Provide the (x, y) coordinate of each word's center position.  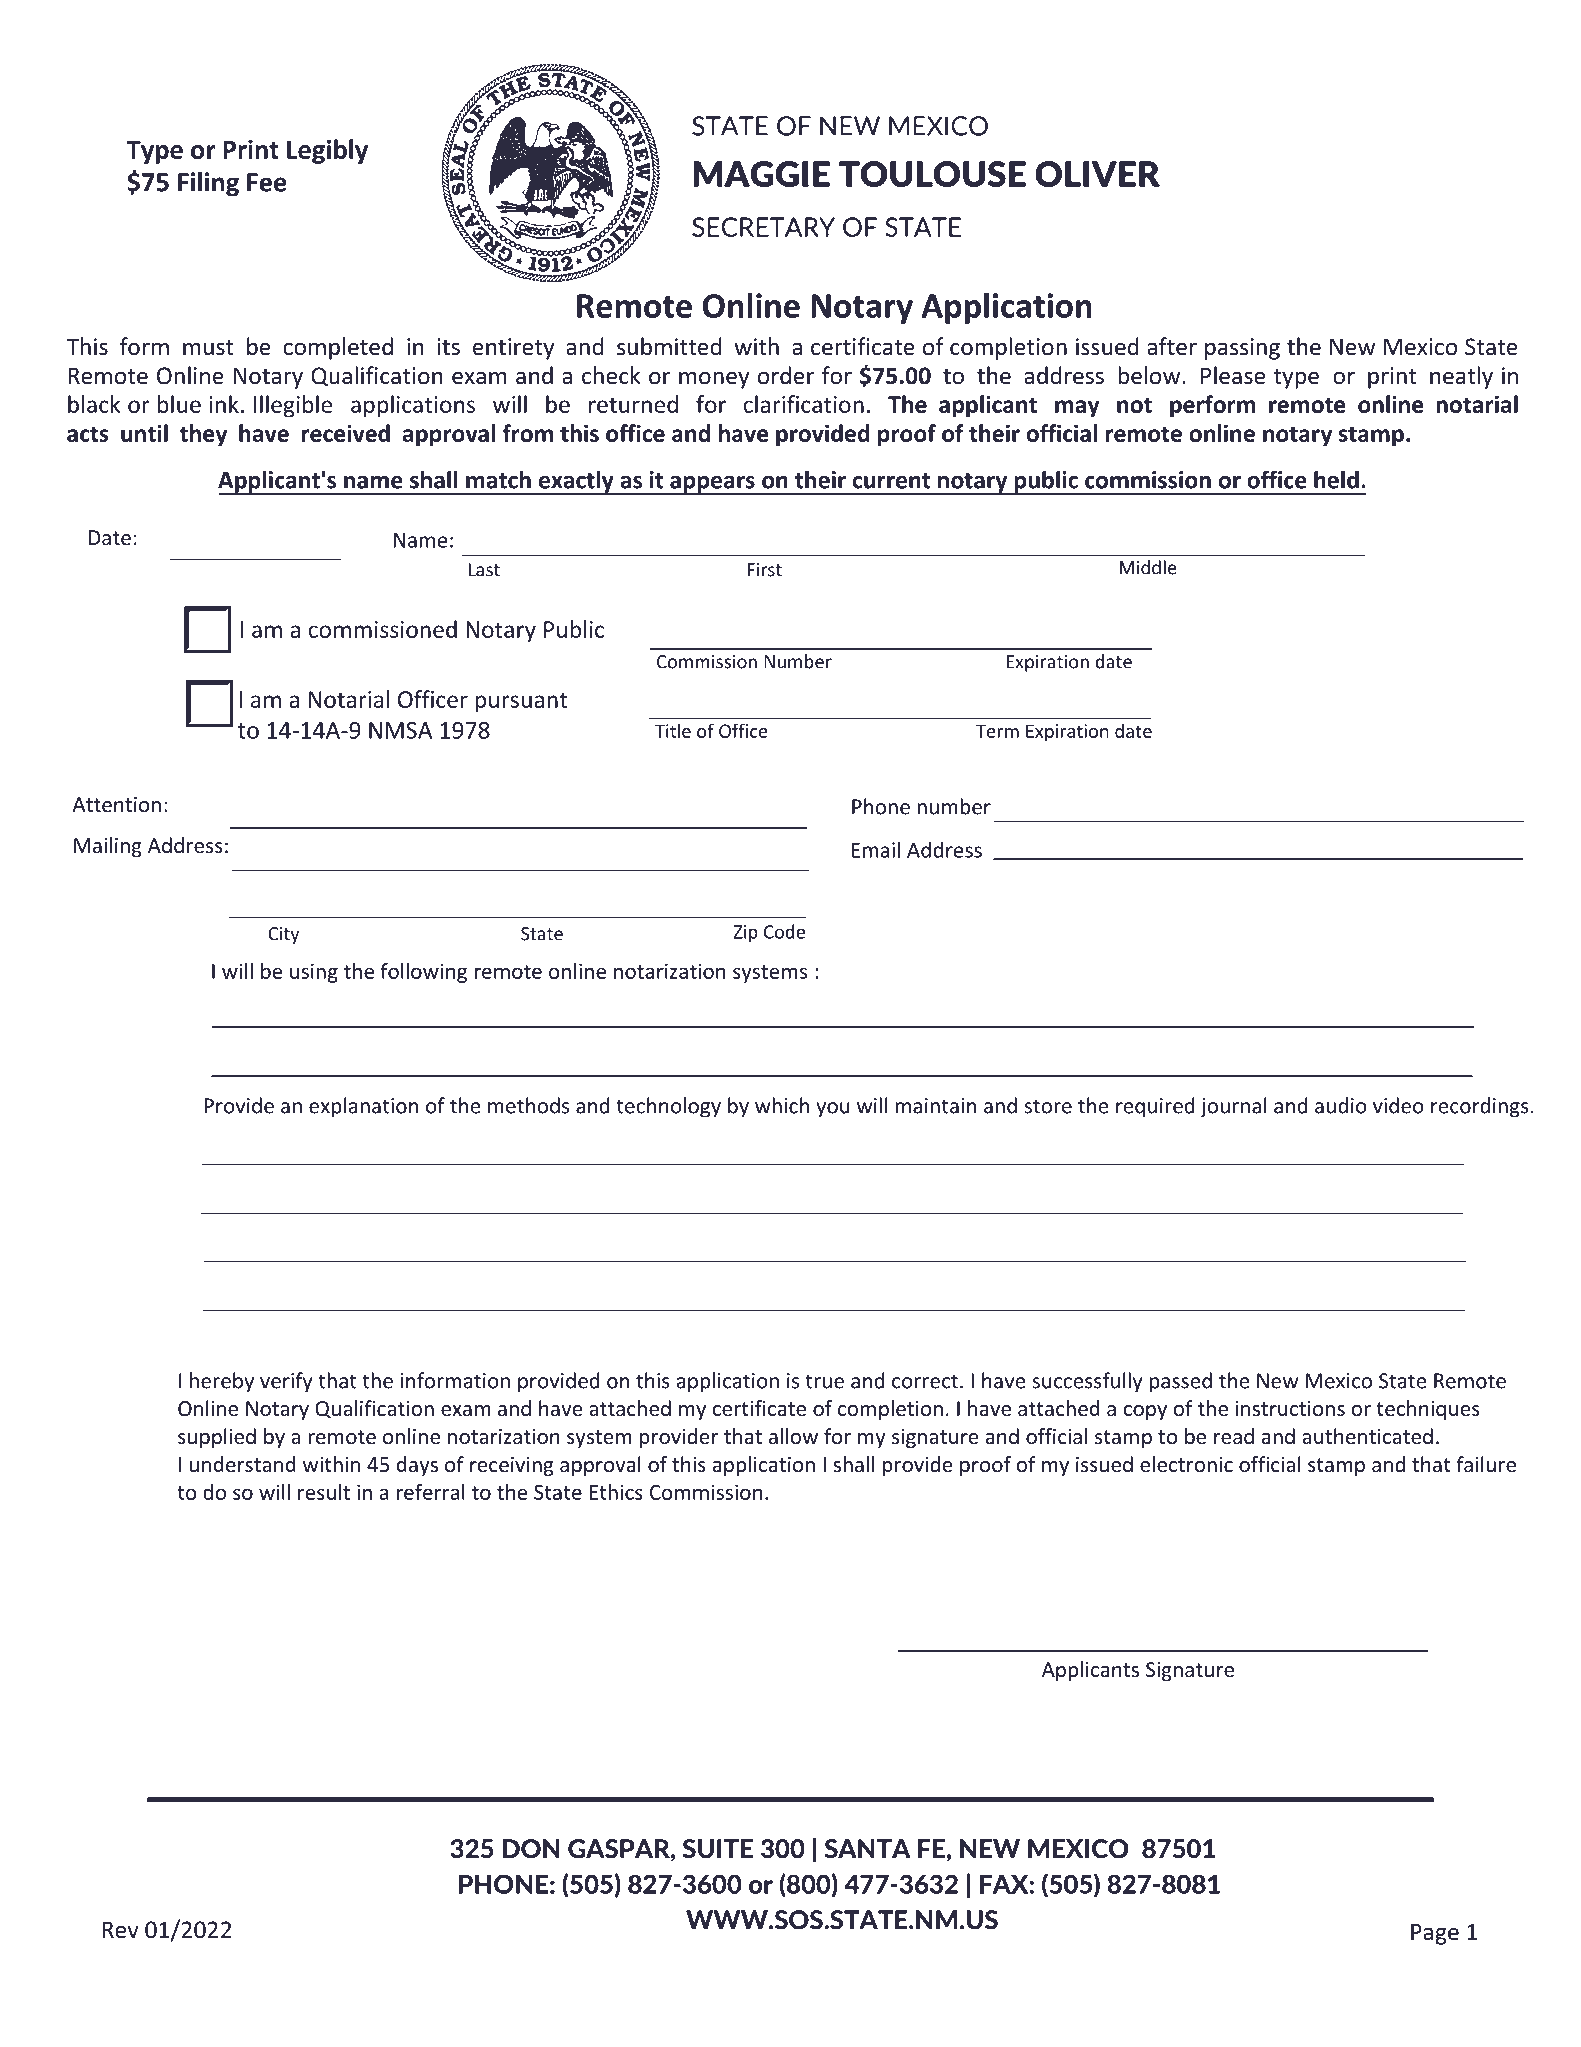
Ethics (616, 1492)
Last (484, 570)
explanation (363, 1107)
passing (1242, 349)
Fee (267, 182)
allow (793, 1436)
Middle (1148, 567)
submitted (669, 346)
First (764, 570)
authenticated (1367, 1436)
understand (243, 1464)
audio (1341, 1105)
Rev (120, 1930)
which (782, 1105)
